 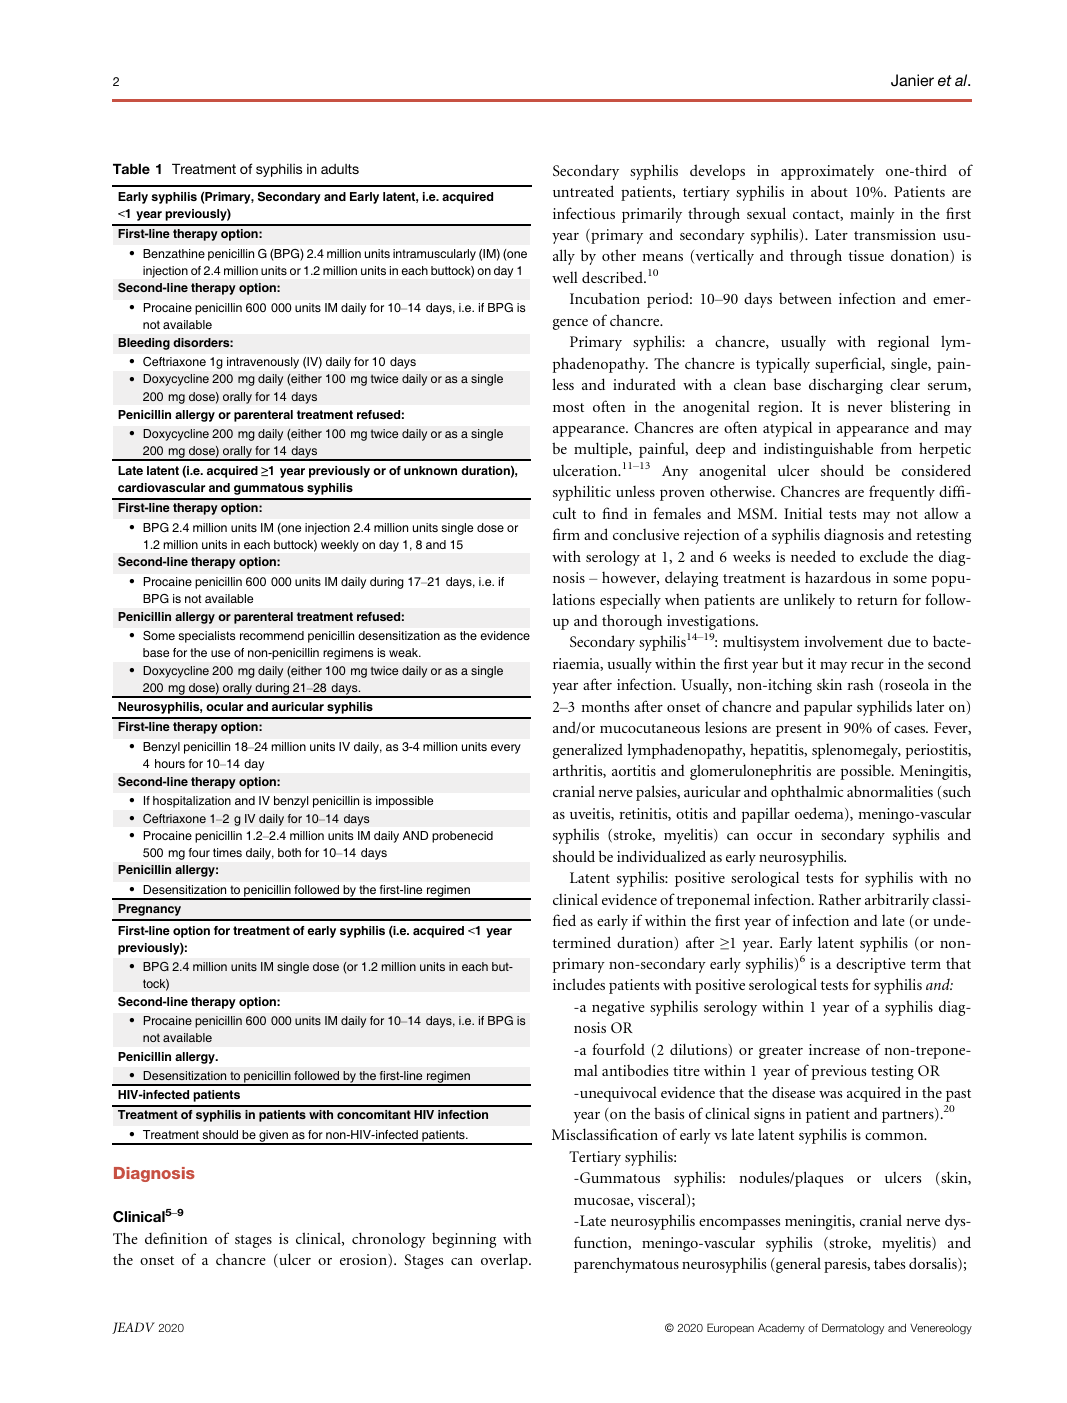 What do you see at coordinates (838, 577) in the document?
I see `hazardous` at bounding box center [838, 577].
